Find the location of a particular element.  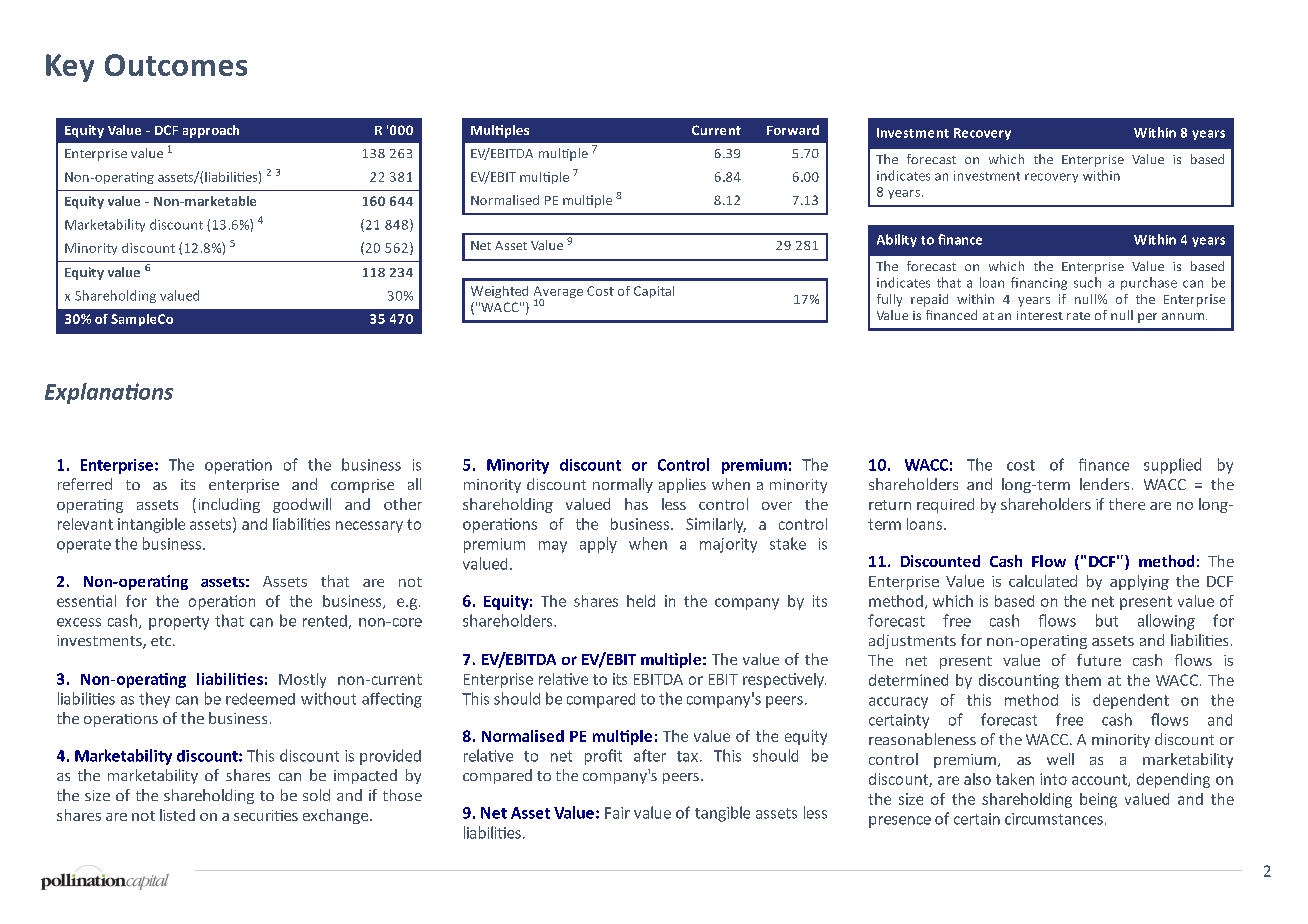

Forward is located at coordinates (793, 130).
